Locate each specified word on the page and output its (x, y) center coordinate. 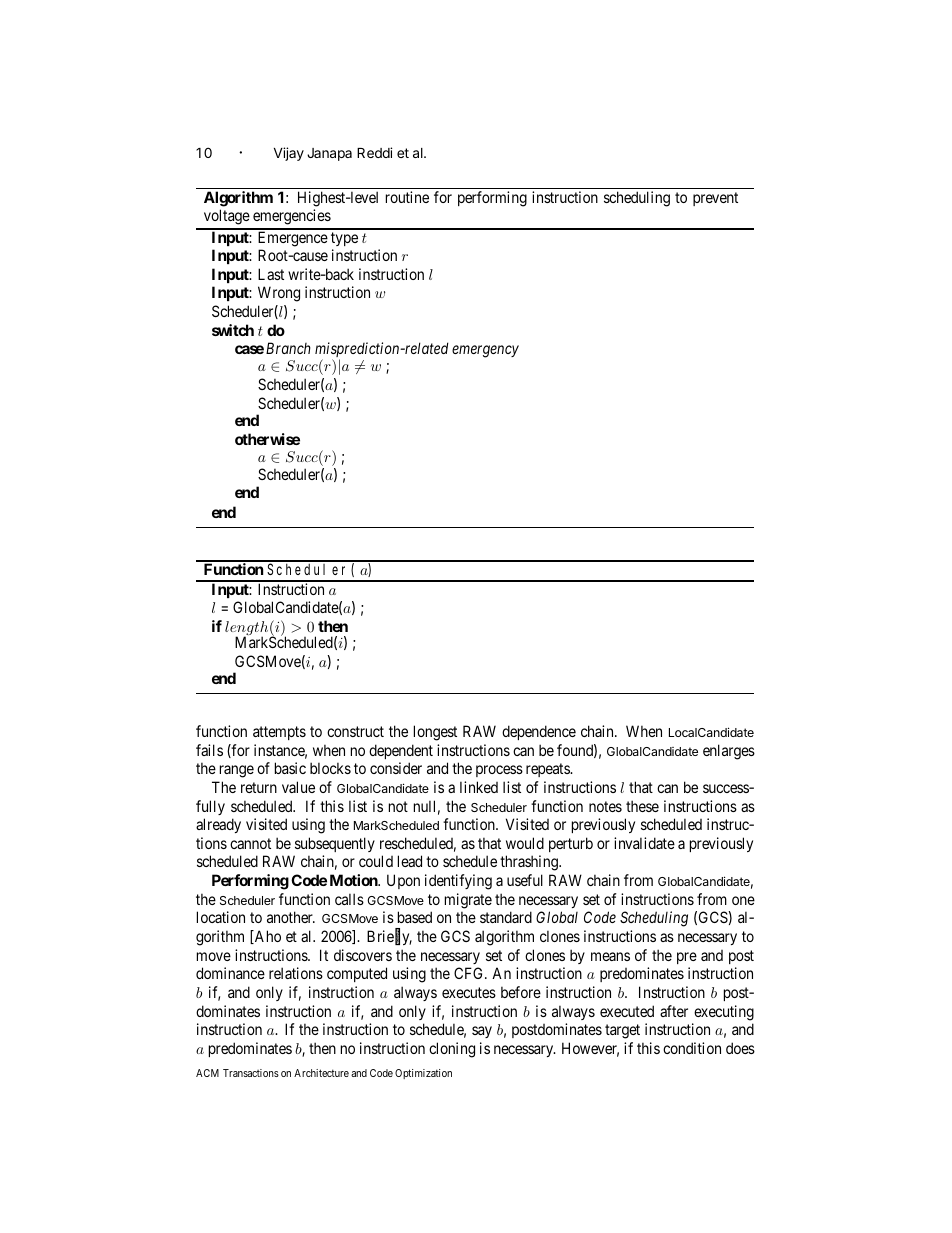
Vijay (289, 154)
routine (407, 197)
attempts (279, 733)
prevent (715, 199)
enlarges (729, 752)
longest (435, 733)
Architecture (321, 1073)
